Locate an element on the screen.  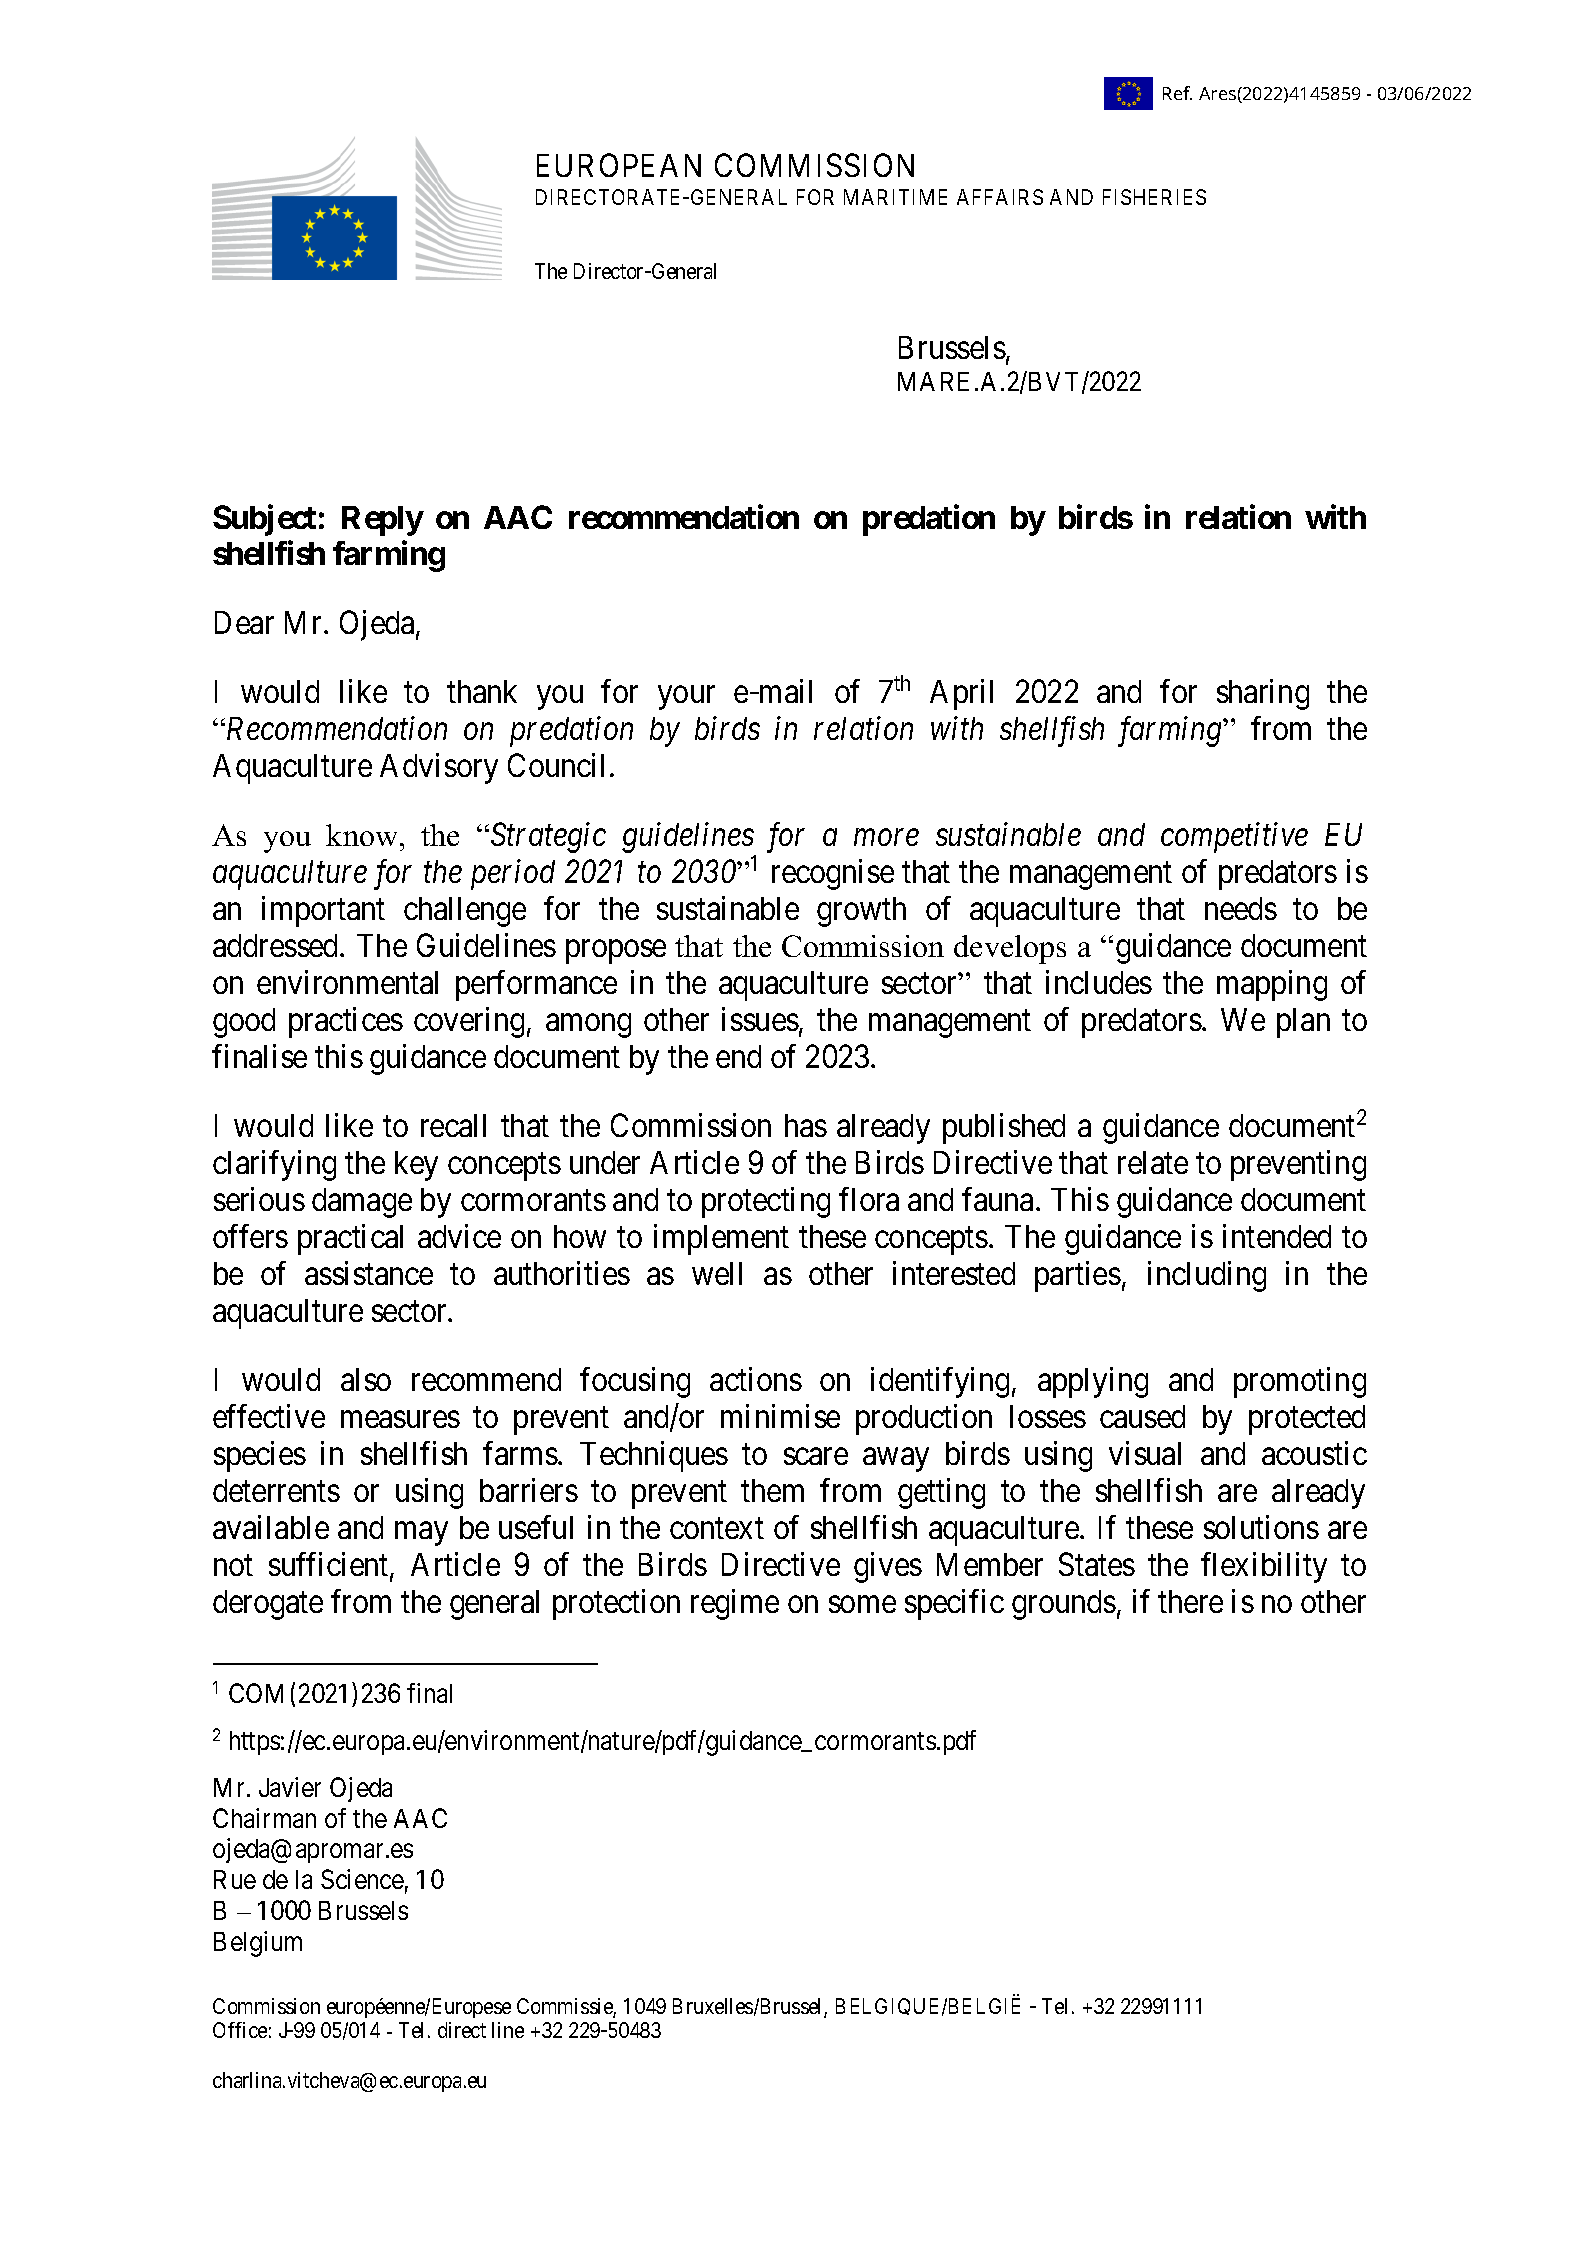
MARITIME is located at coordinates (895, 197).
